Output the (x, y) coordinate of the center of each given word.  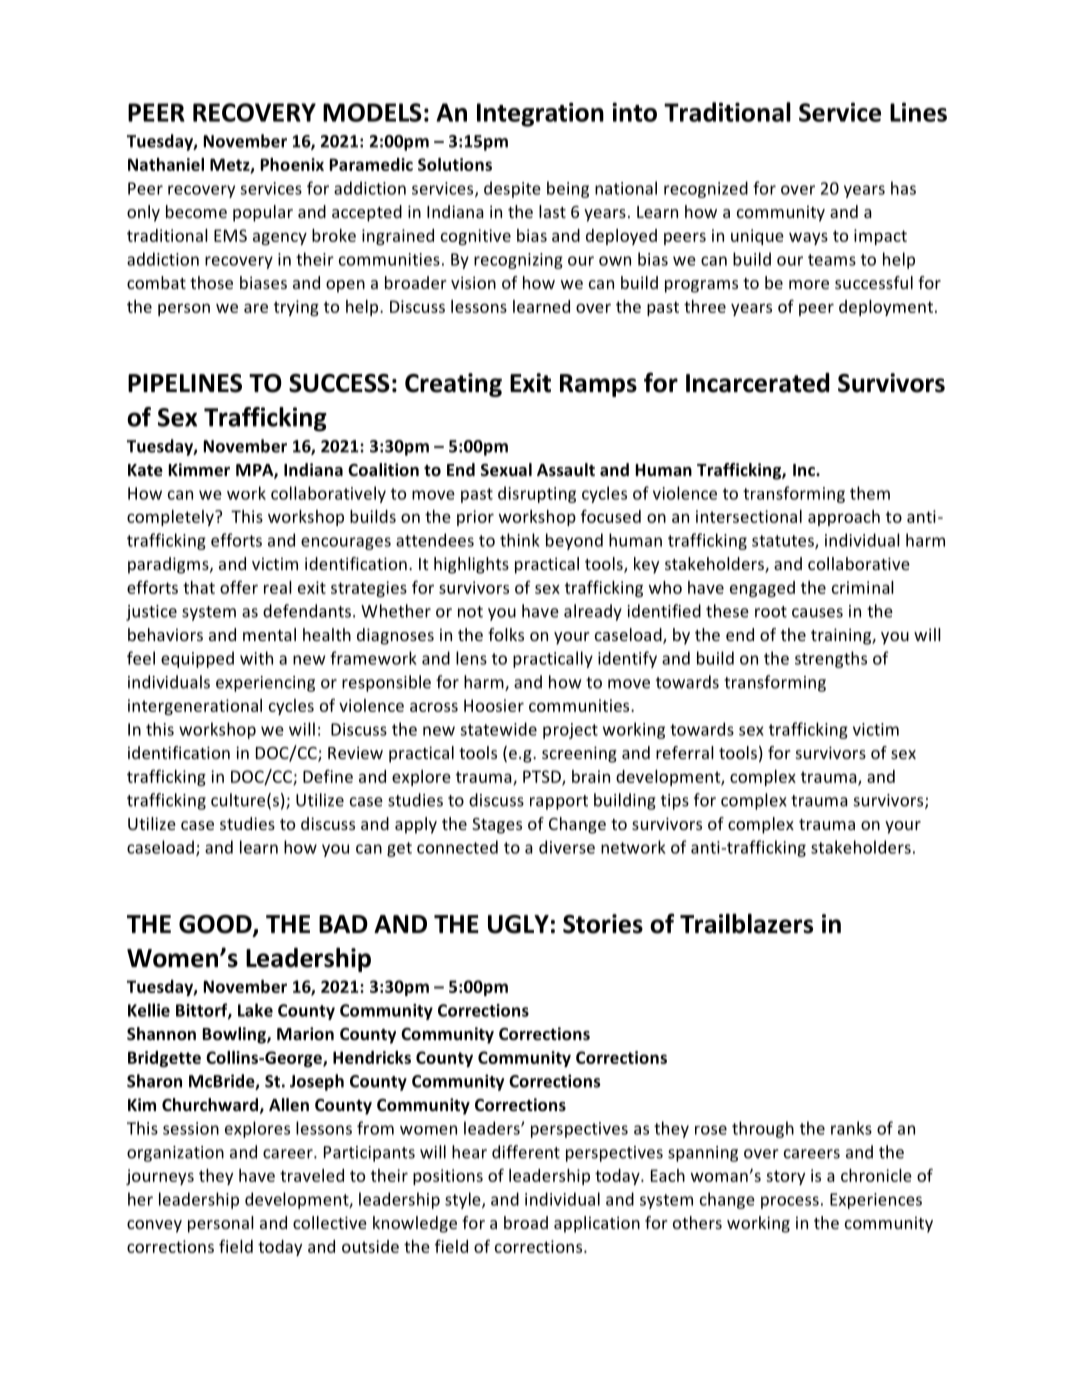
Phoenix (292, 164)
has (903, 188)
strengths (831, 659)
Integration (540, 114)
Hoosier (494, 705)
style (464, 1200)
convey (154, 1226)
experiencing (265, 684)
